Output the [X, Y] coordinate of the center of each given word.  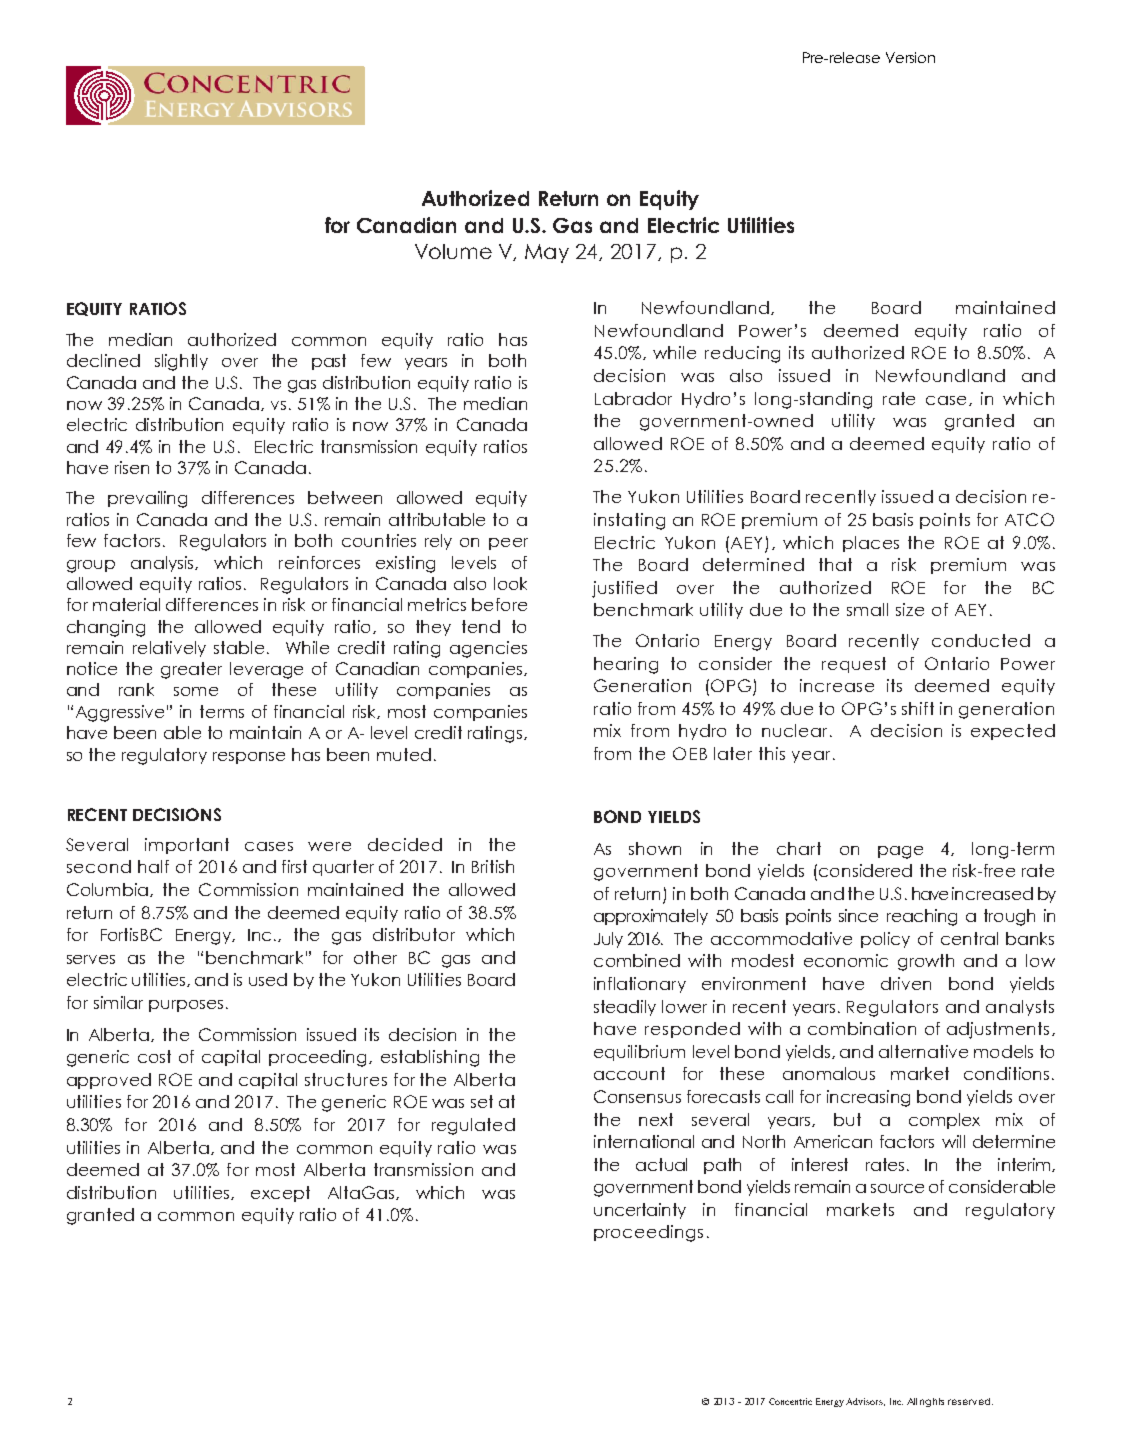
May [547, 253]
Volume [453, 251]
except [280, 1194]
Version [910, 57]
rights [932, 1402]
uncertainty [640, 1211]
